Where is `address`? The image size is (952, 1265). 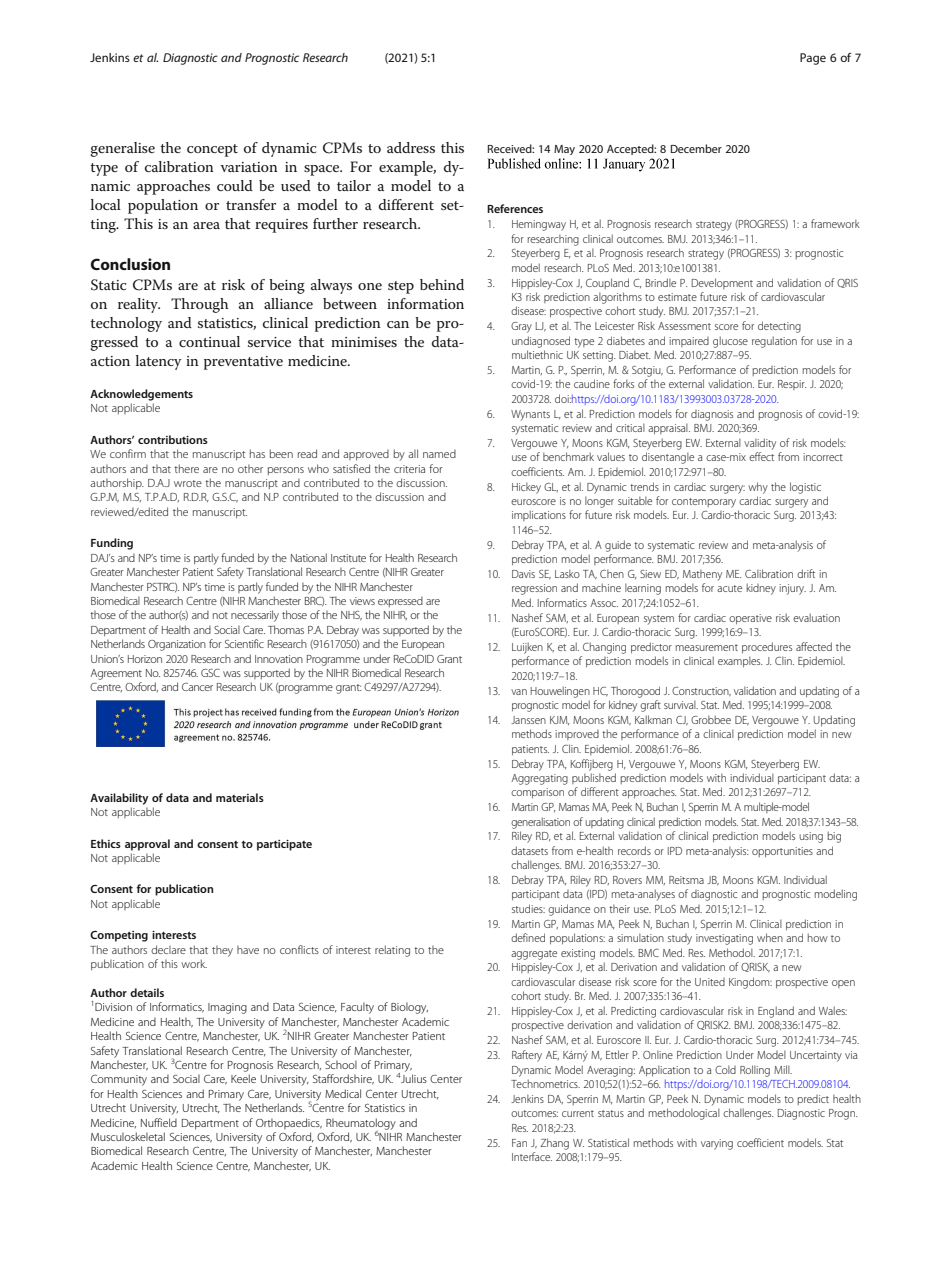 address is located at coordinates (411, 147).
